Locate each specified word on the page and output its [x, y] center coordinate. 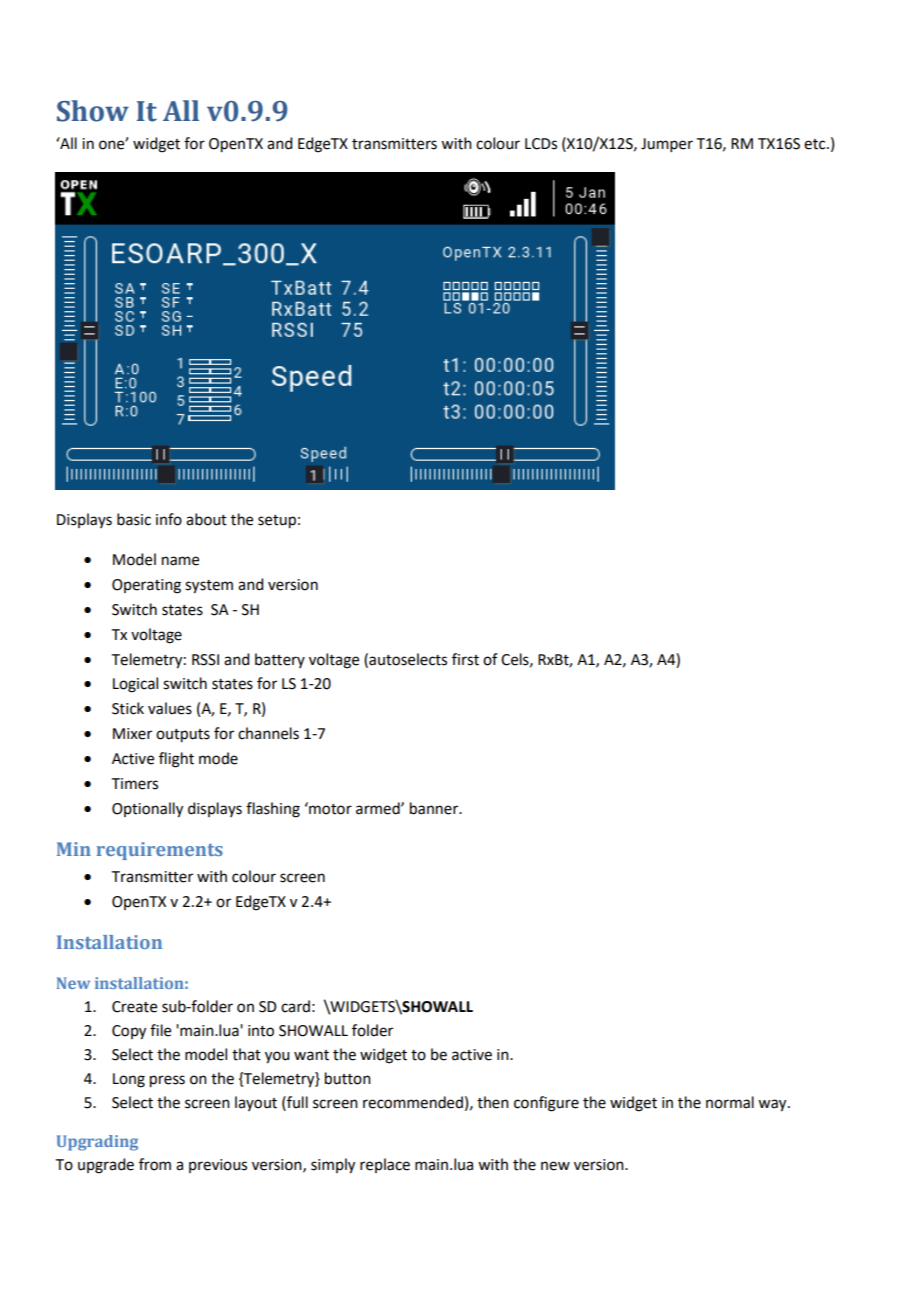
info [169, 519]
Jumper [667, 145]
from [155, 1164]
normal [730, 1102]
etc [816, 144]
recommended [413, 1102]
